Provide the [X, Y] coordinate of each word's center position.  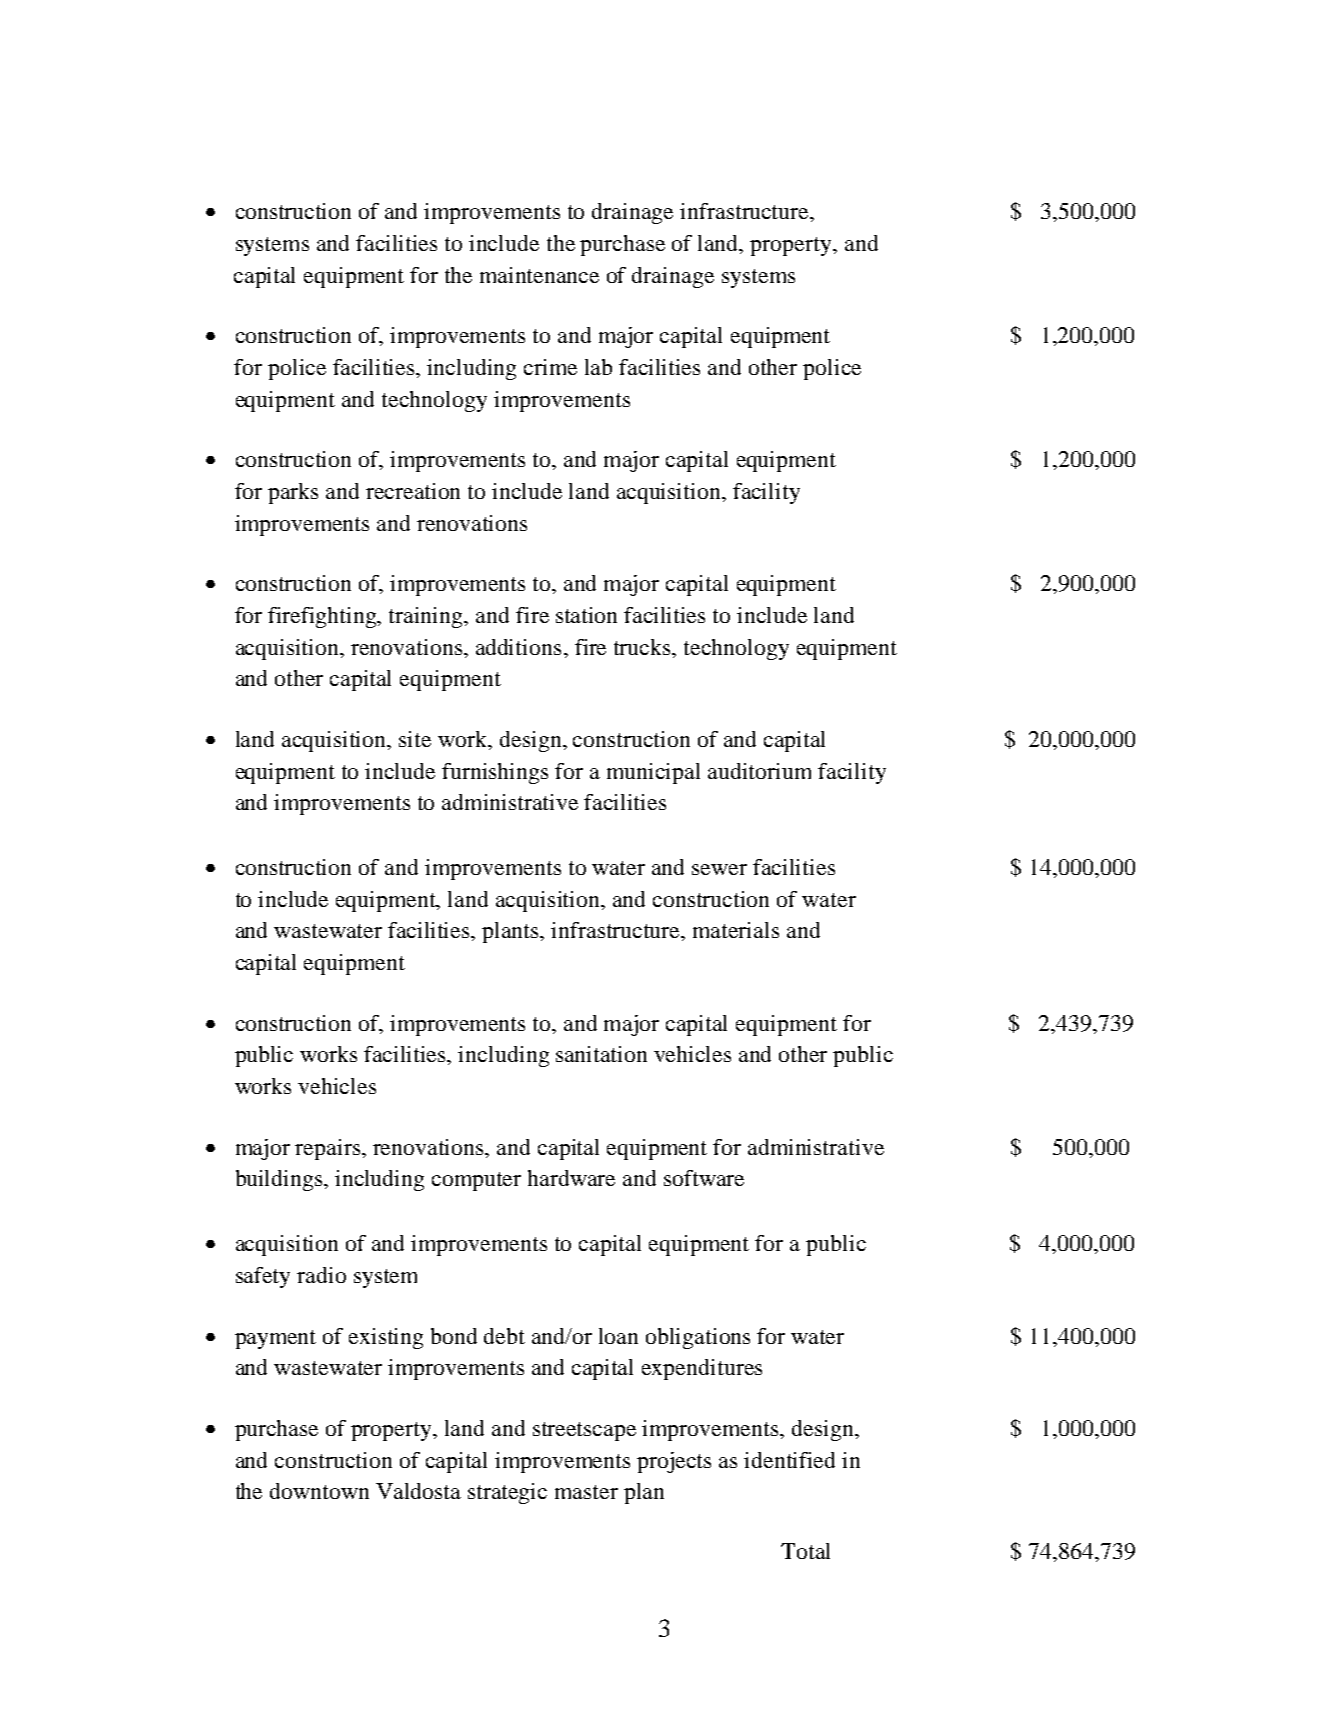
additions [518, 647]
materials [736, 930]
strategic [507, 1493]
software [704, 1178]
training [427, 617]
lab [598, 367]
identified [789, 1460]
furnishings [495, 773]
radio [321, 1275]
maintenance [539, 275]
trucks [644, 647]
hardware [571, 1178]
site [415, 739]
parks [293, 493]
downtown [319, 1491]
